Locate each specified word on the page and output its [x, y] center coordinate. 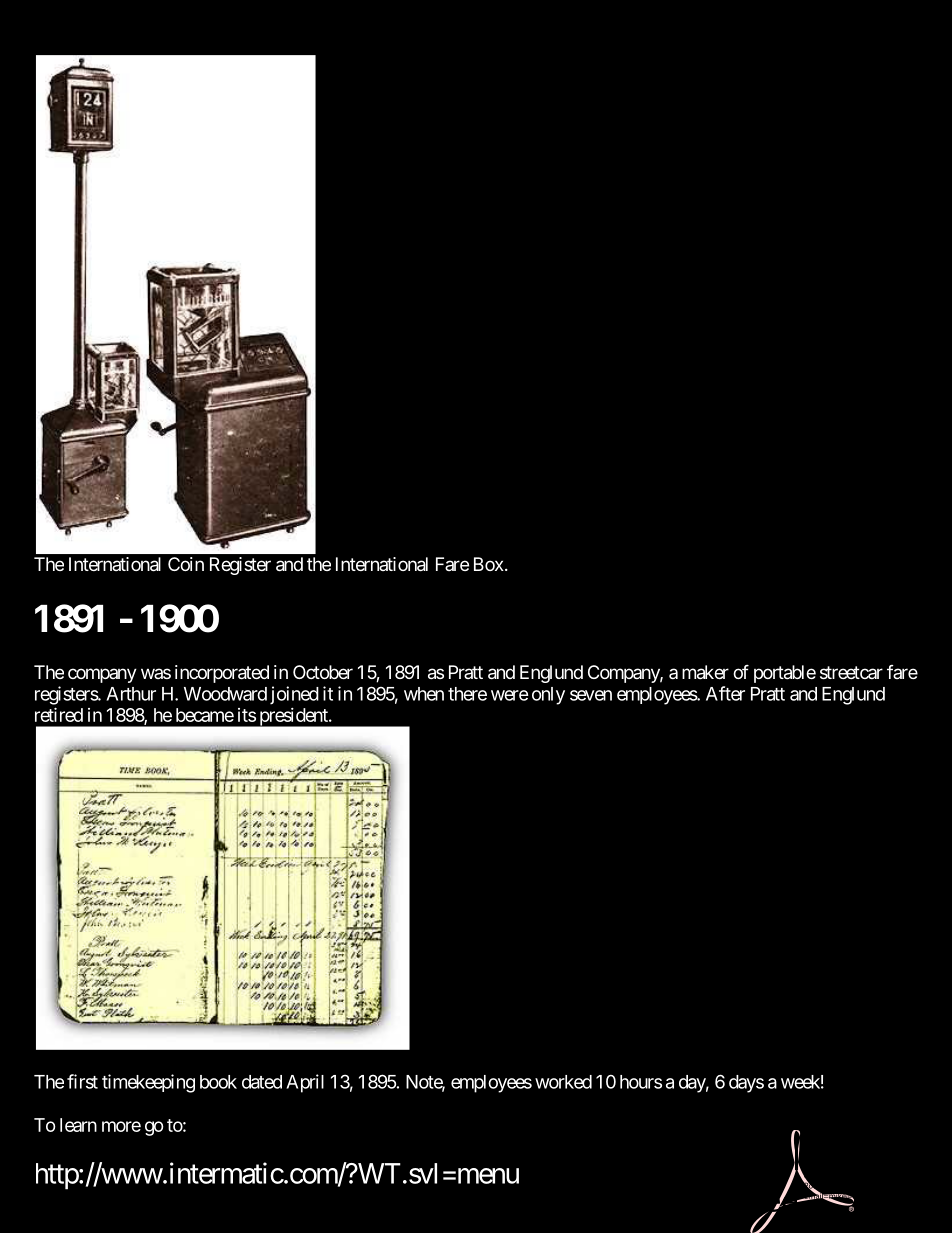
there [467, 694]
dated [262, 1082]
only [548, 696]
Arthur [131, 694]
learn [78, 1125]
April [305, 1083]
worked [563, 1082]
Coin [186, 564]
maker [705, 672]
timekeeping [148, 1083]
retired [59, 714]
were [510, 695]
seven [591, 695]
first [82, 1081]
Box [489, 564]
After [725, 693]
